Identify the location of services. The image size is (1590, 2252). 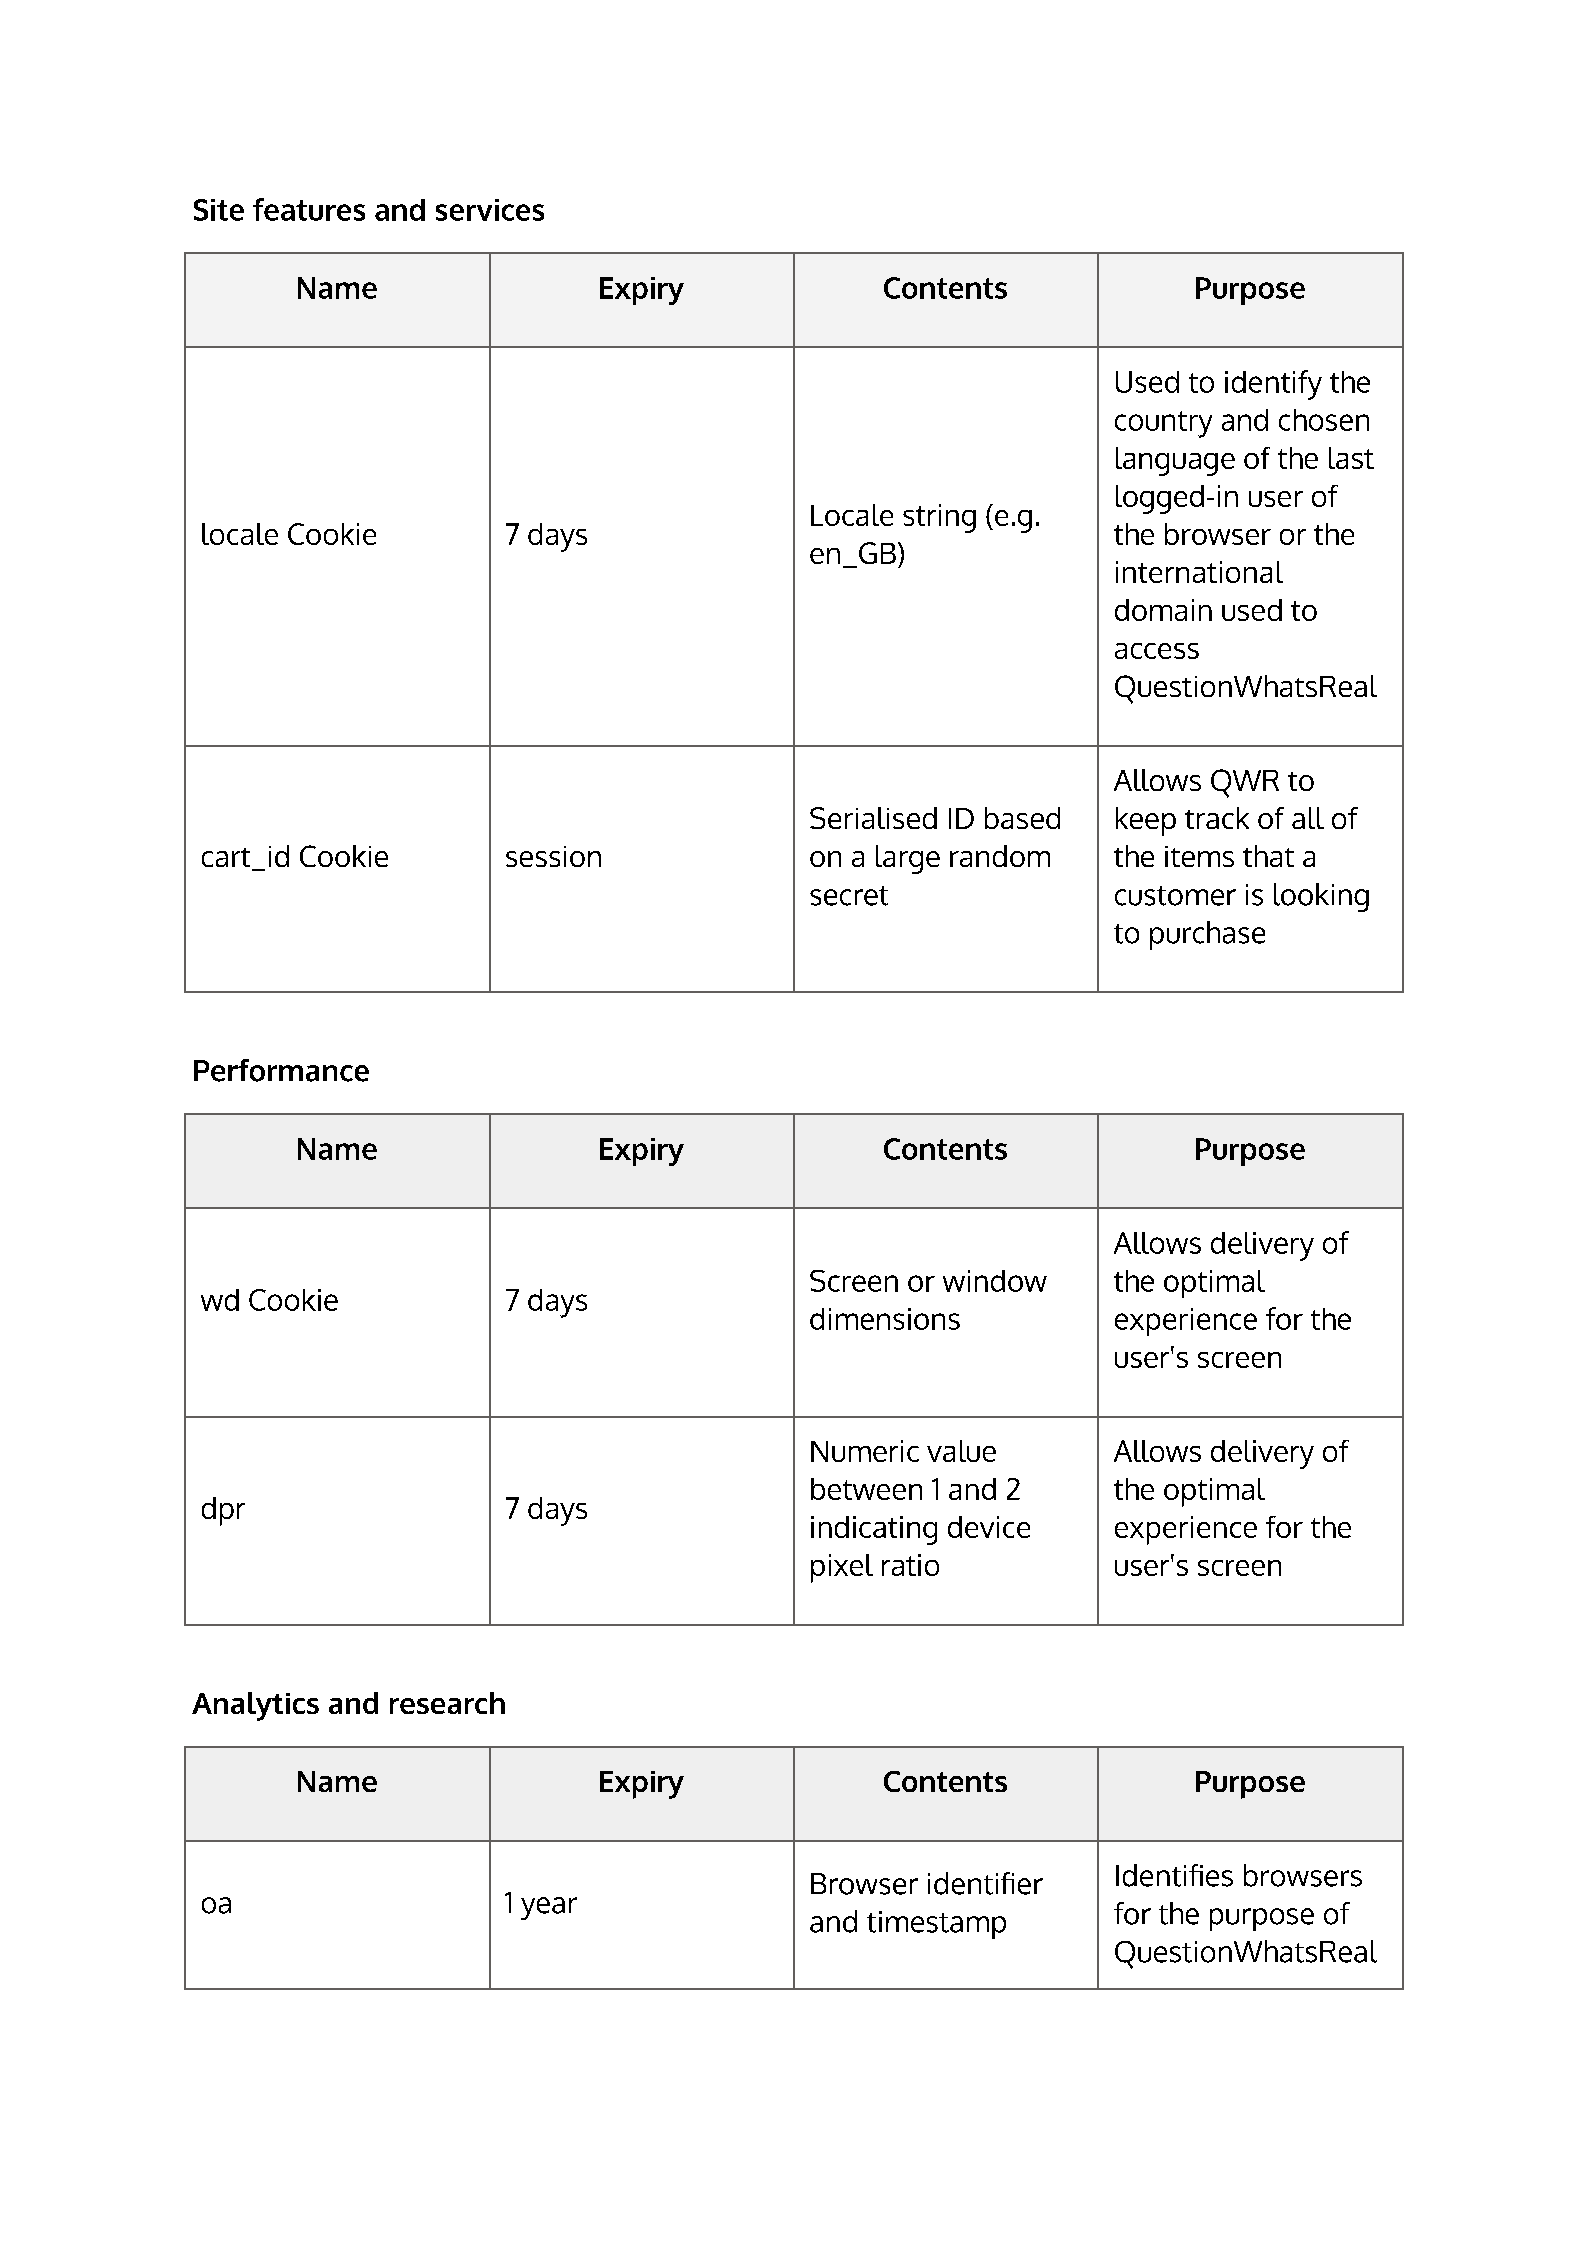
(490, 210).
